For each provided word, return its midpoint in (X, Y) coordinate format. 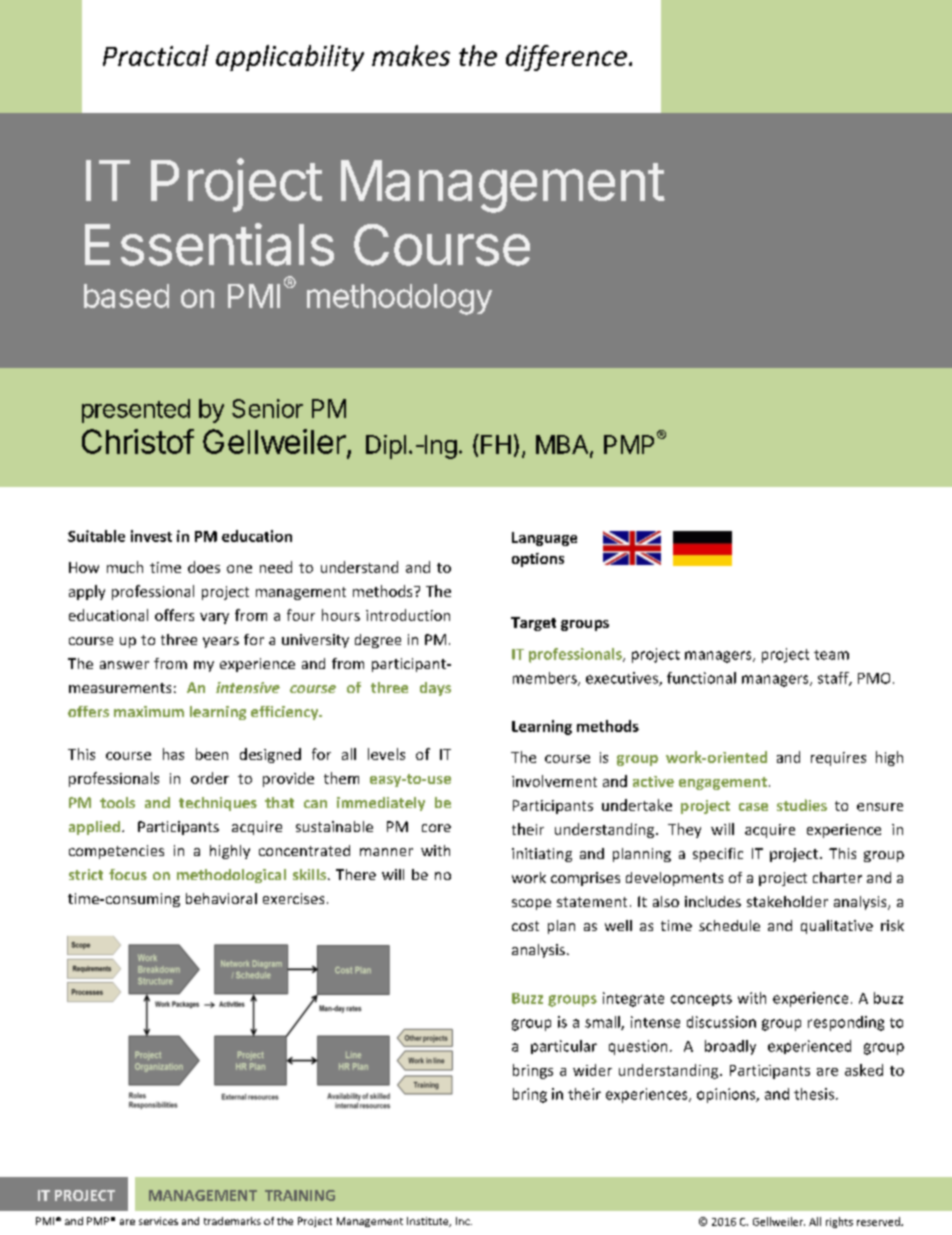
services (158, 1221)
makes (411, 55)
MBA (562, 444)
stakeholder (787, 901)
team (831, 655)
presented (136, 411)
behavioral (221, 898)
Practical (156, 55)
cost (525, 926)
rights (839, 1222)
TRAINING (300, 1195)
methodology (399, 299)
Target (533, 624)
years (221, 642)
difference (568, 58)
